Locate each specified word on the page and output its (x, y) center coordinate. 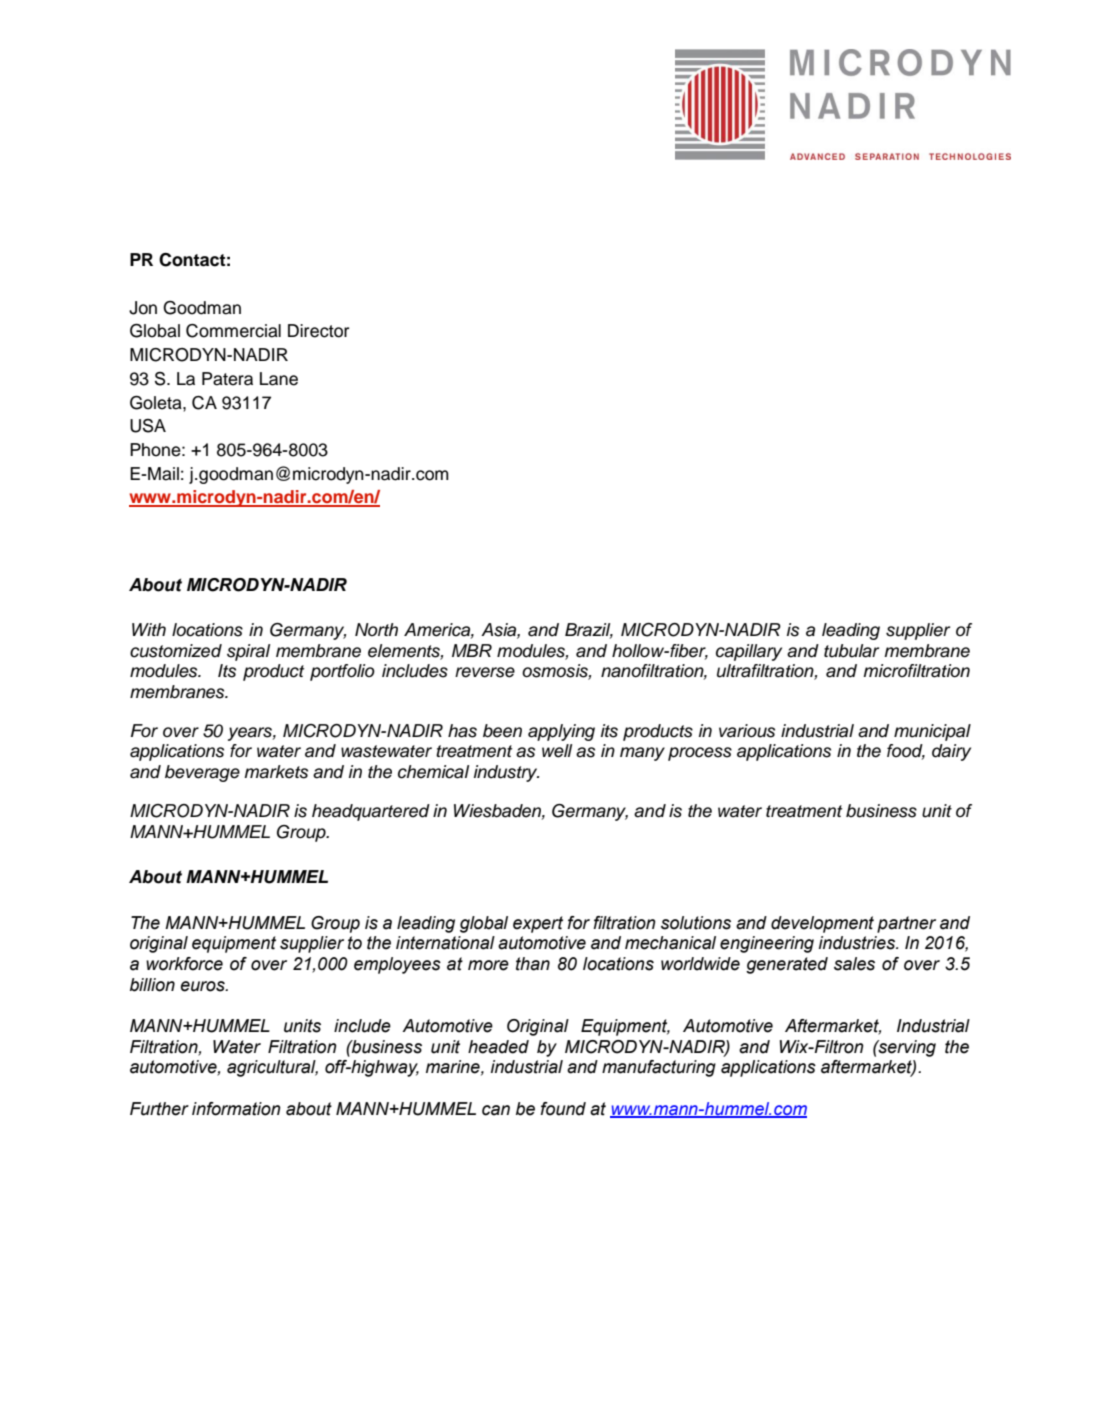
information (236, 1109)
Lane (279, 379)
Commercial (233, 331)
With (149, 629)
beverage (202, 773)
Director (318, 331)
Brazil (589, 631)
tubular (851, 651)
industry (506, 773)
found (563, 1109)
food (906, 752)
